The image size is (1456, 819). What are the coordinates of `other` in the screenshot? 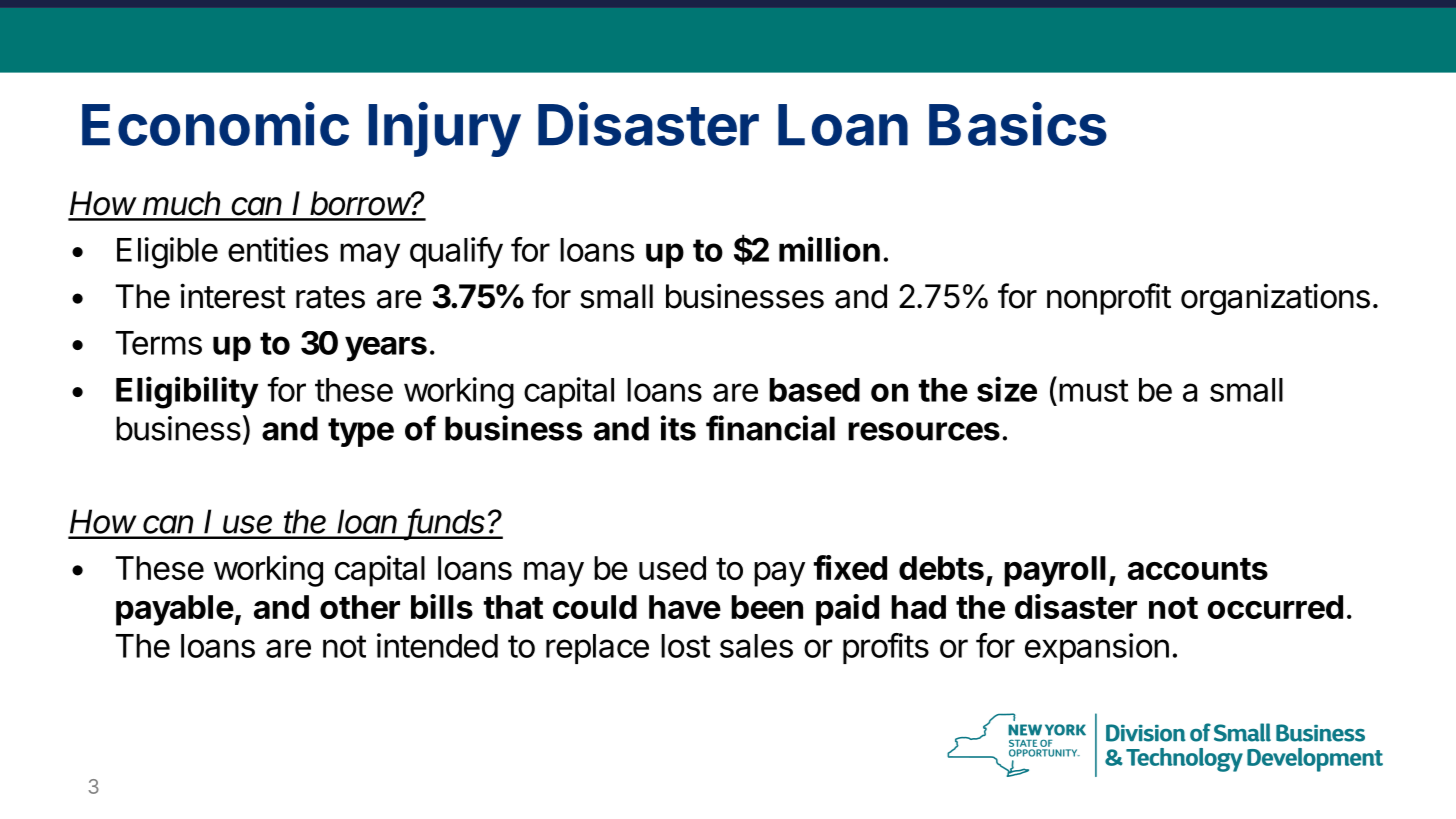 It's located at (360, 607).
